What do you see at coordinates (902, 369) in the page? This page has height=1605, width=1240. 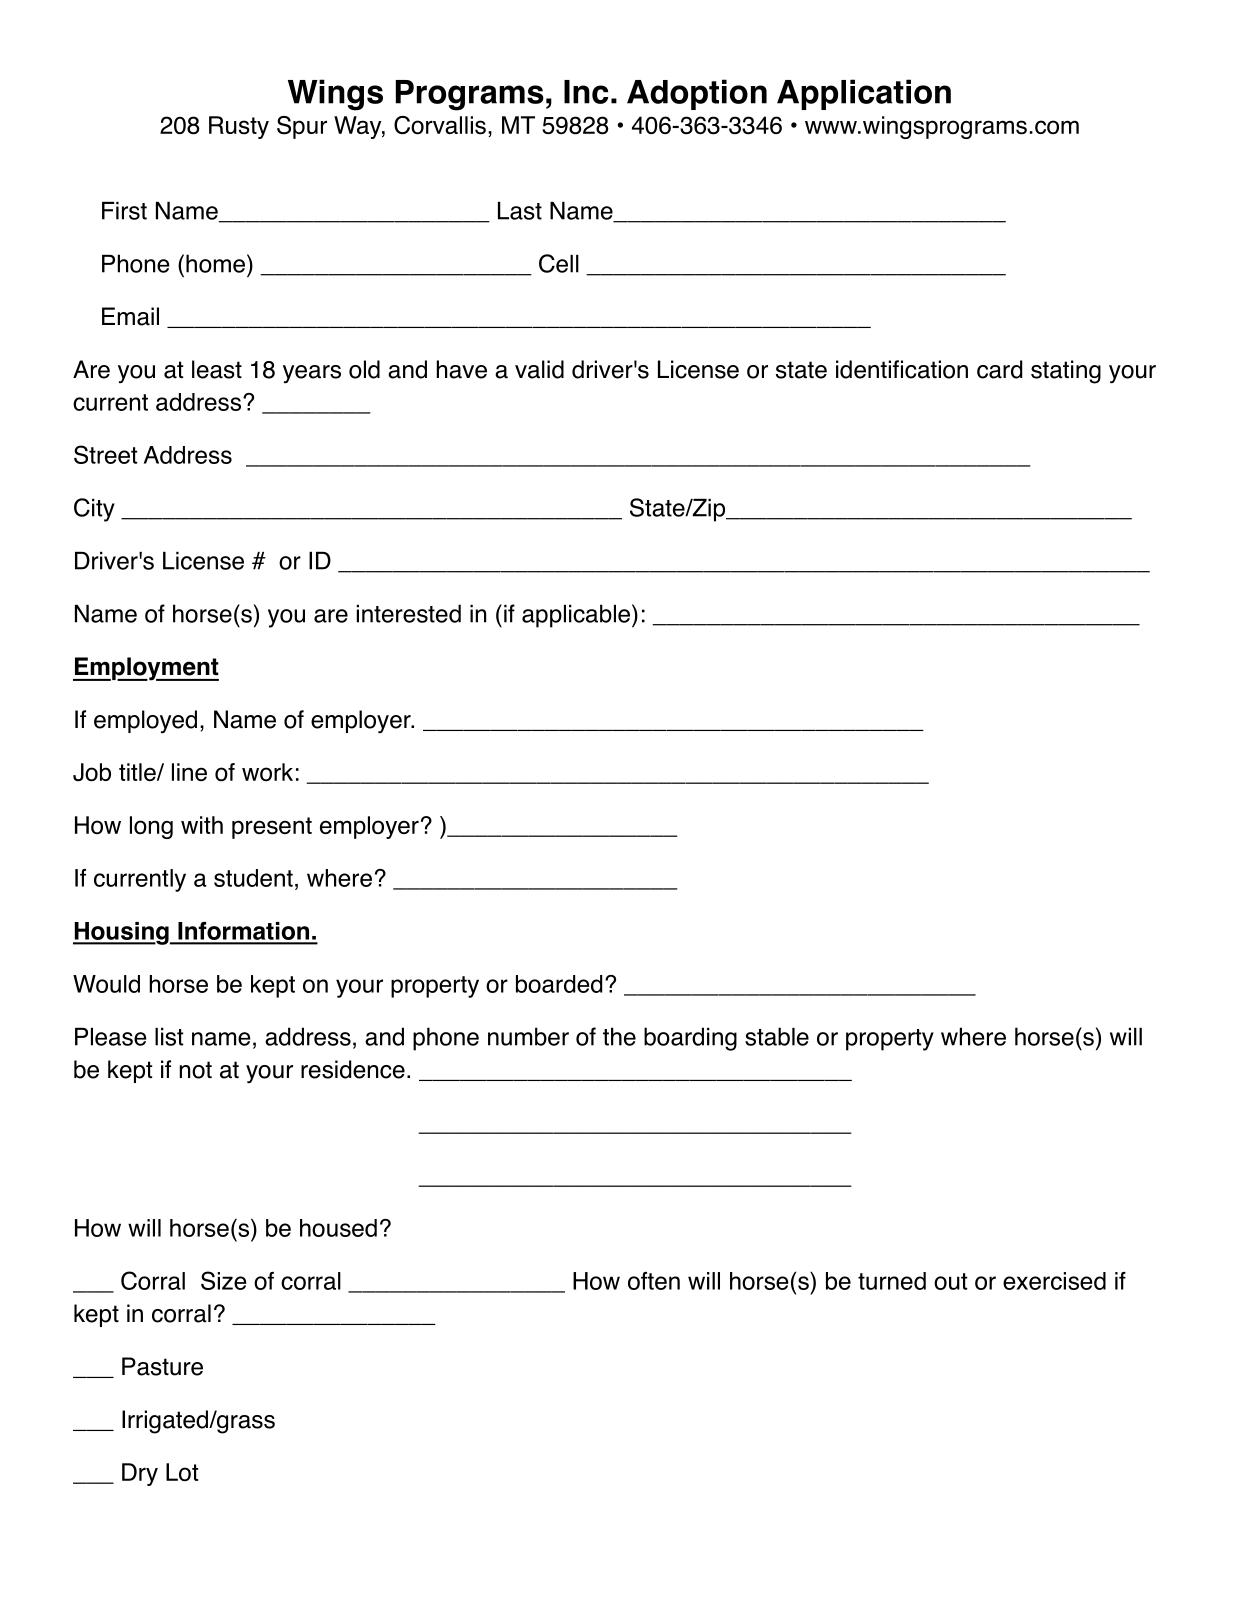 I see `identification` at bounding box center [902, 369].
